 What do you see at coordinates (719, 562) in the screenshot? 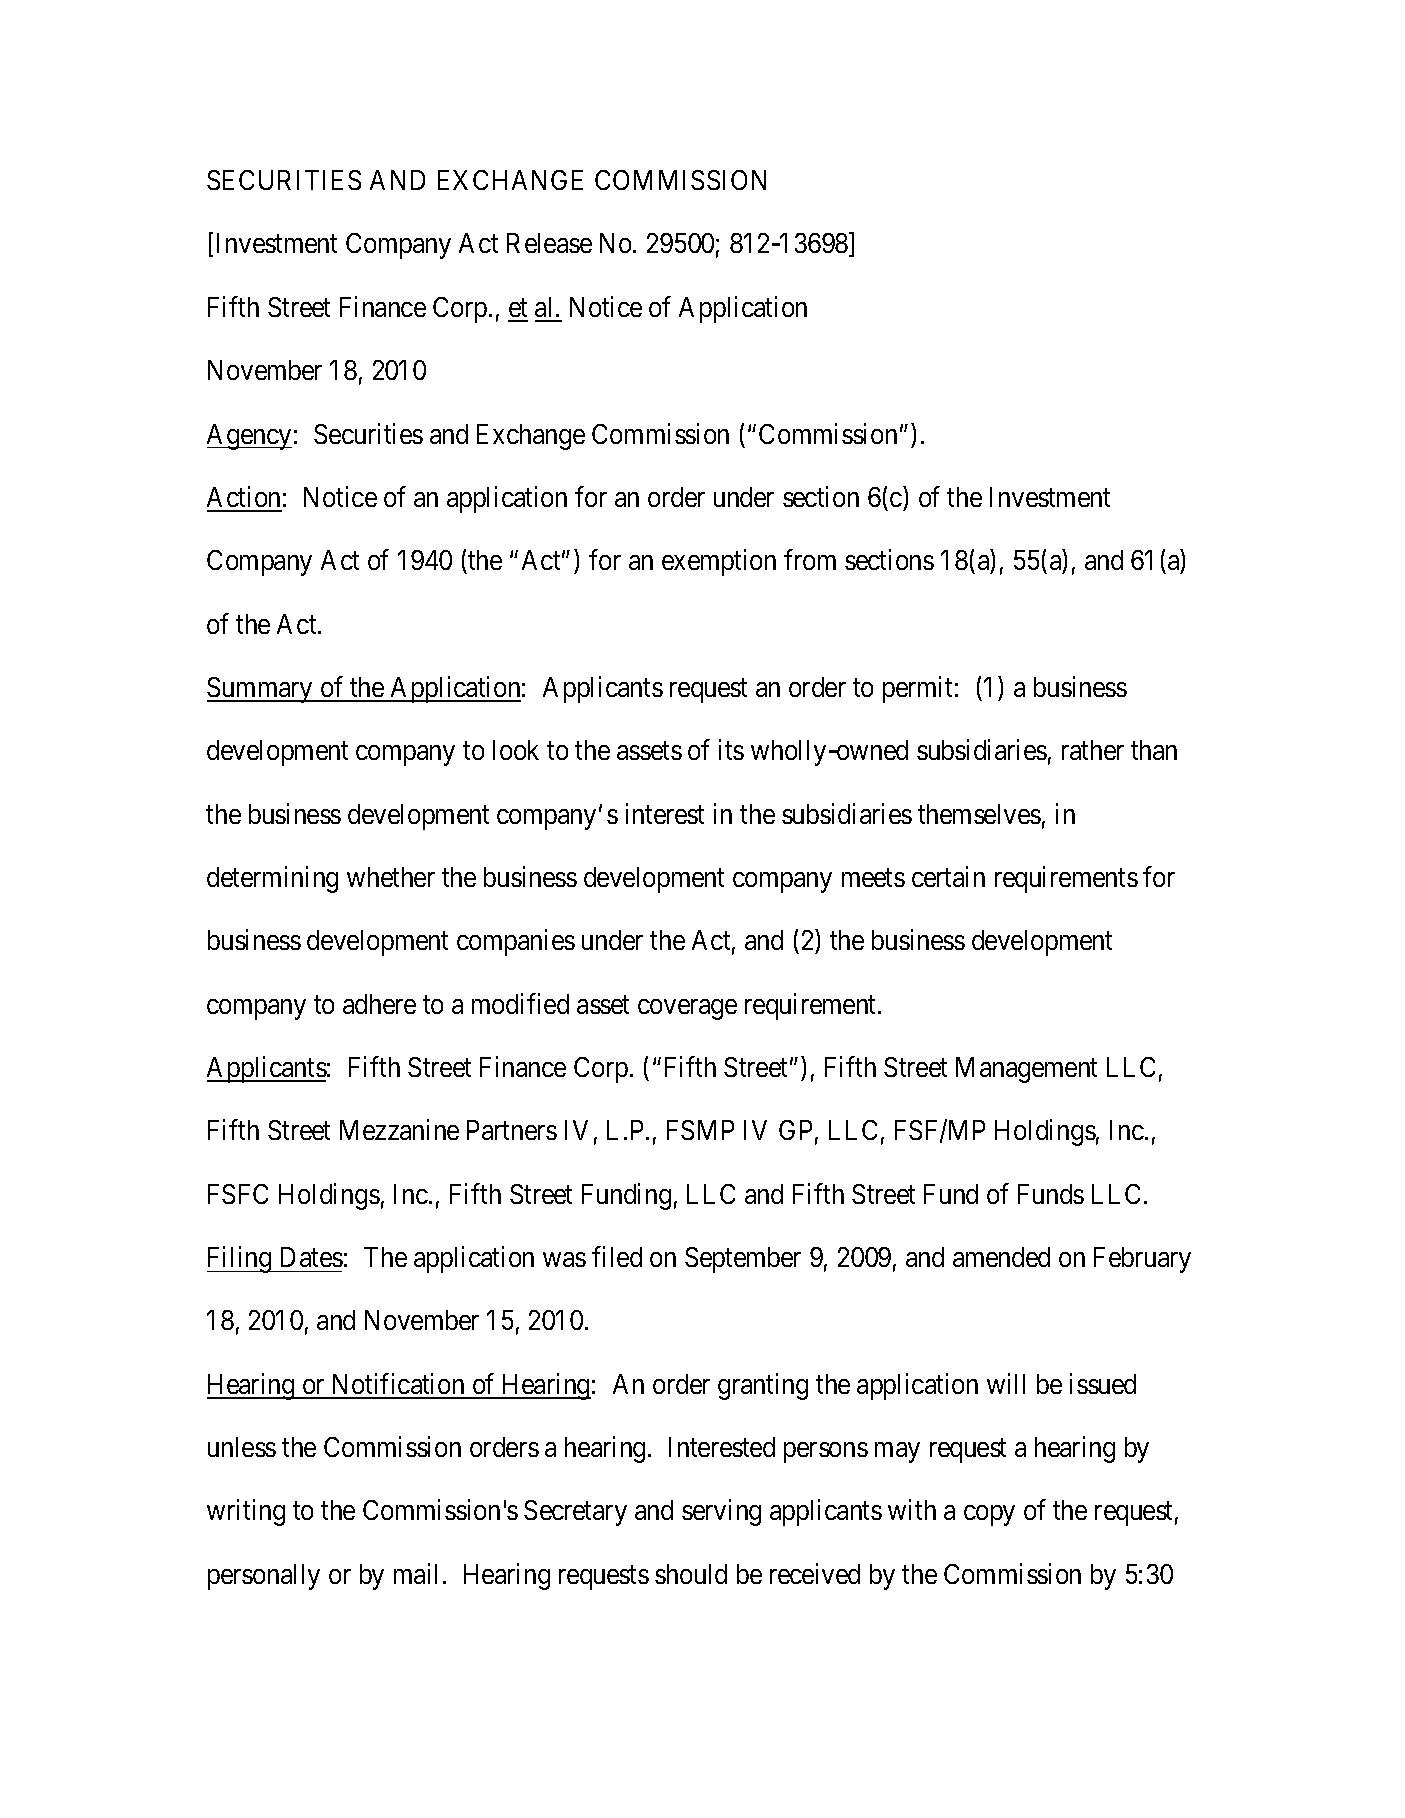
I see `exemption` at bounding box center [719, 562].
